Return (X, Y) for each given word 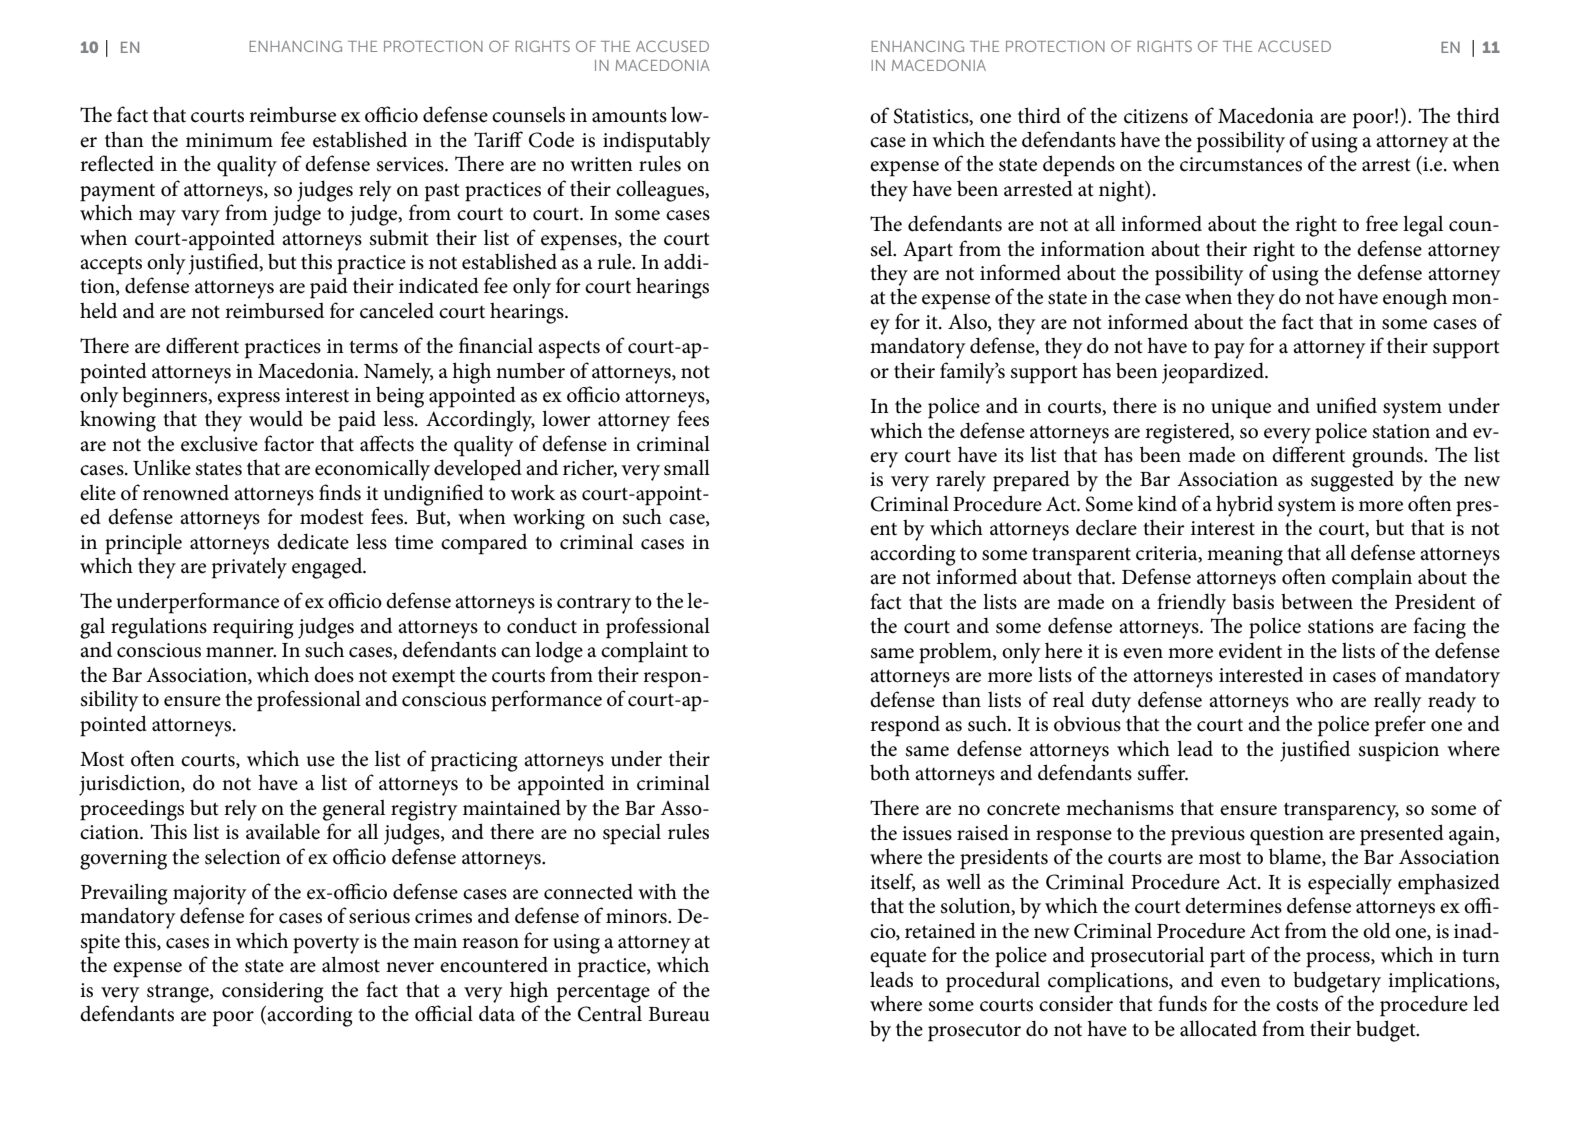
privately (249, 568)
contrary (594, 604)
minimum (229, 140)
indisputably (657, 142)
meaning (1245, 556)
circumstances (1241, 164)
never (410, 967)
